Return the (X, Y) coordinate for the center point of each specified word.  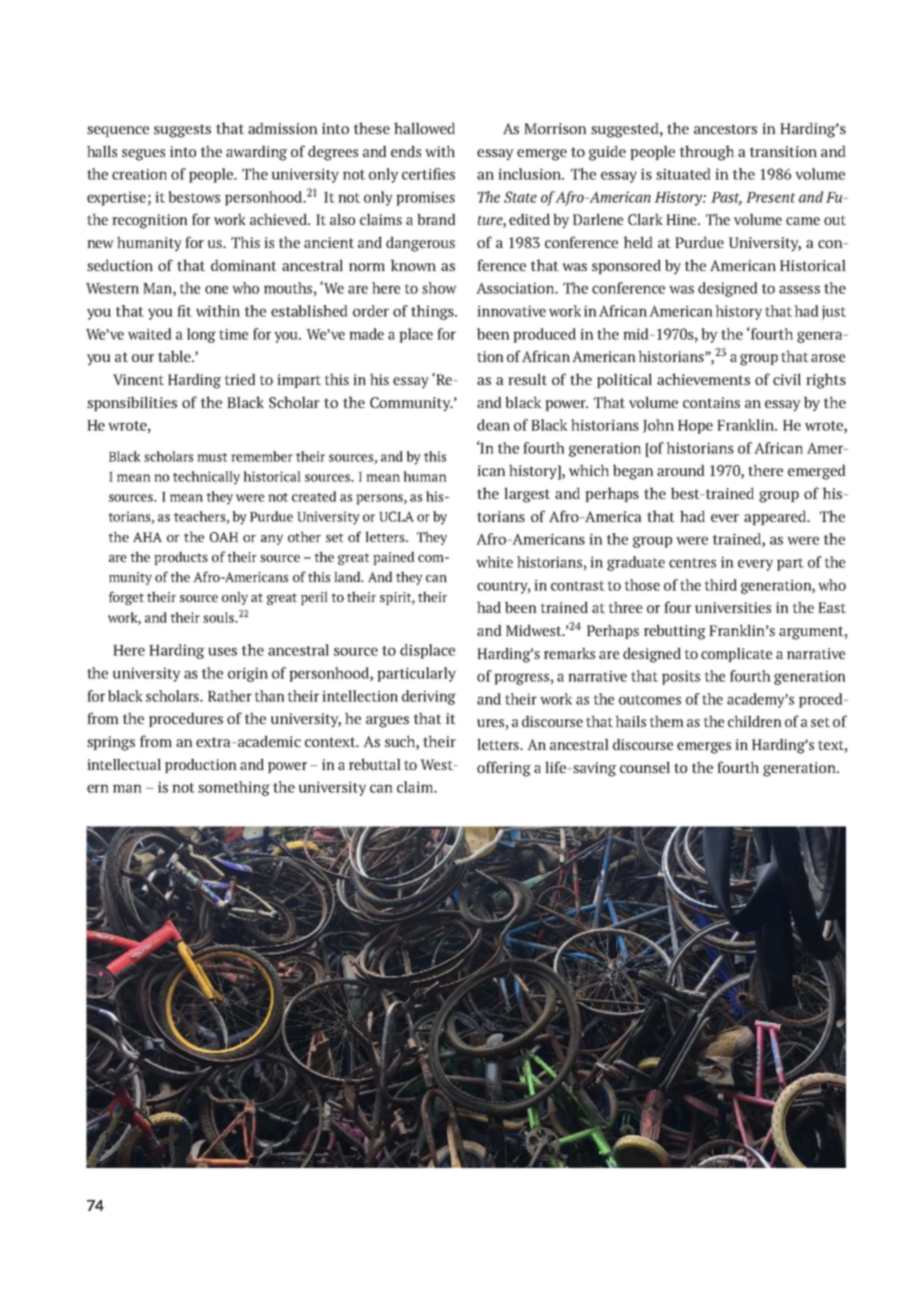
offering (504, 769)
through (707, 153)
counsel (645, 767)
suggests (182, 131)
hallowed (424, 128)
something (234, 788)
